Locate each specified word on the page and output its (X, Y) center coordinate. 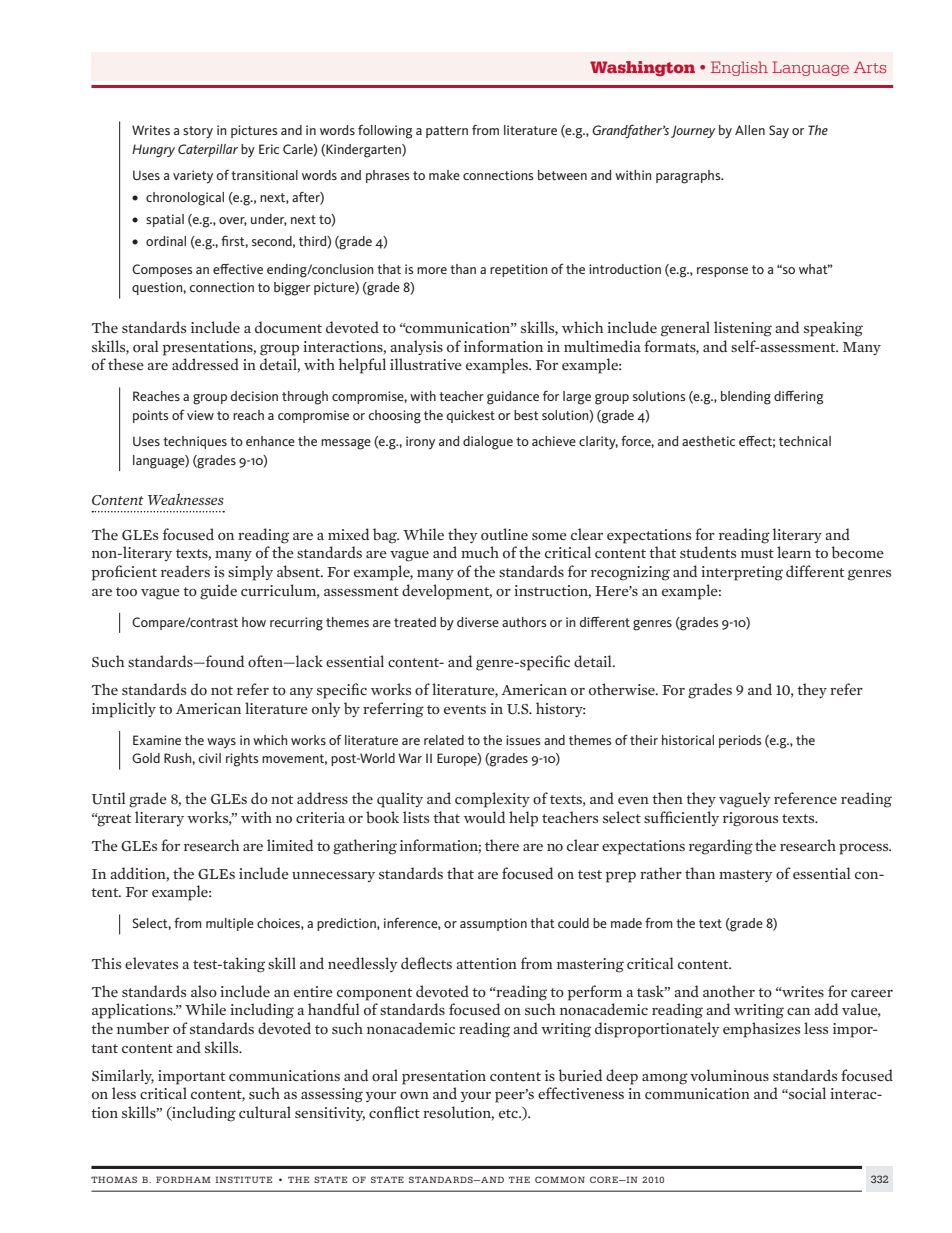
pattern (447, 132)
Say (779, 132)
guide (218, 592)
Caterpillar (208, 150)
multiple (230, 924)
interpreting (742, 573)
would (484, 817)
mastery (746, 876)
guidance (513, 398)
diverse (478, 622)
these (126, 364)
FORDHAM (183, 1179)
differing (798, 397)
